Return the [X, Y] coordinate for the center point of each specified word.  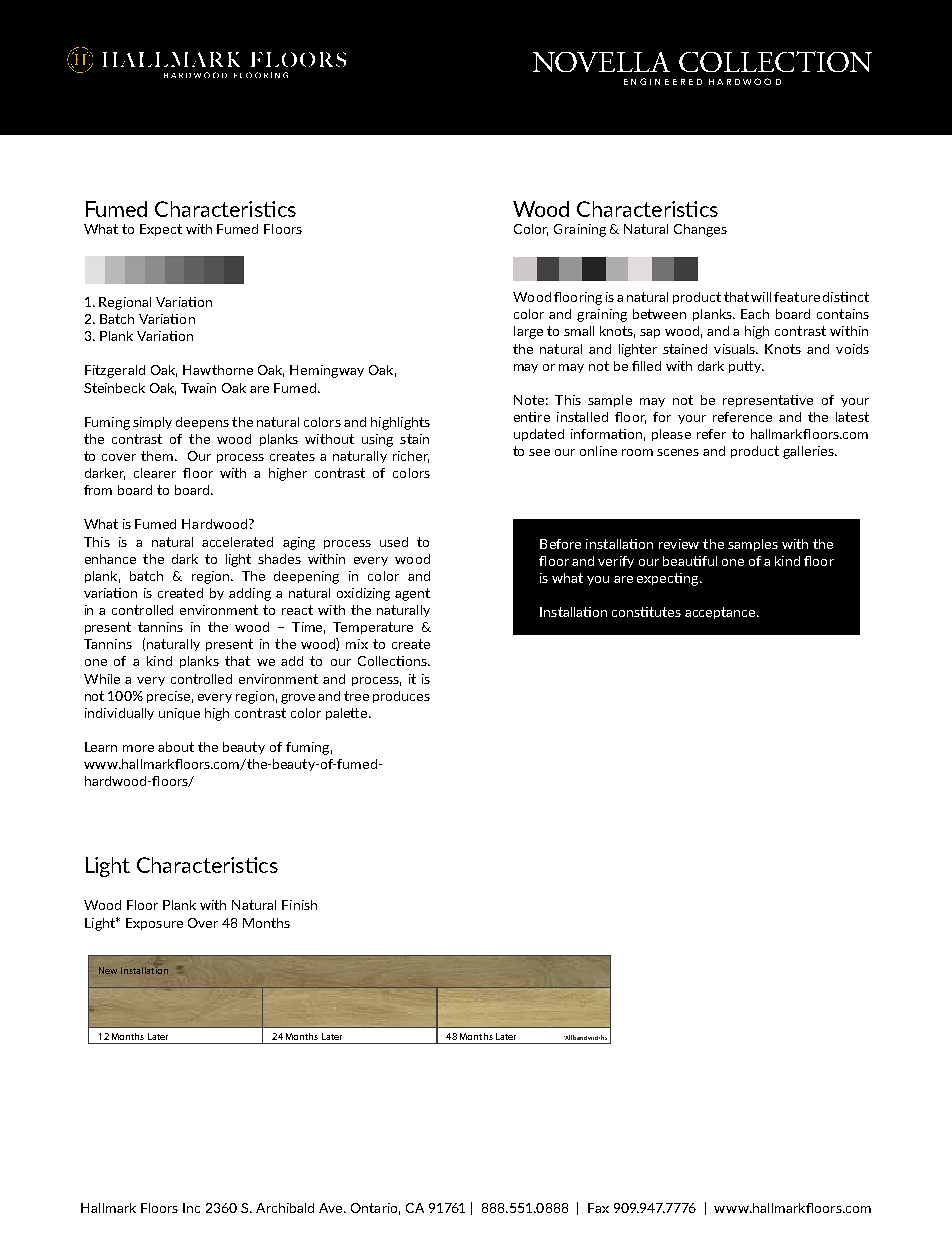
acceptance [721, 613]
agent [412, 594]
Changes [700, 230]
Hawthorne [218, 370]
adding [250, 594]
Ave [332, 1208]
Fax [598, 1208]
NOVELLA [601, 62]
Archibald [285, 1208]
